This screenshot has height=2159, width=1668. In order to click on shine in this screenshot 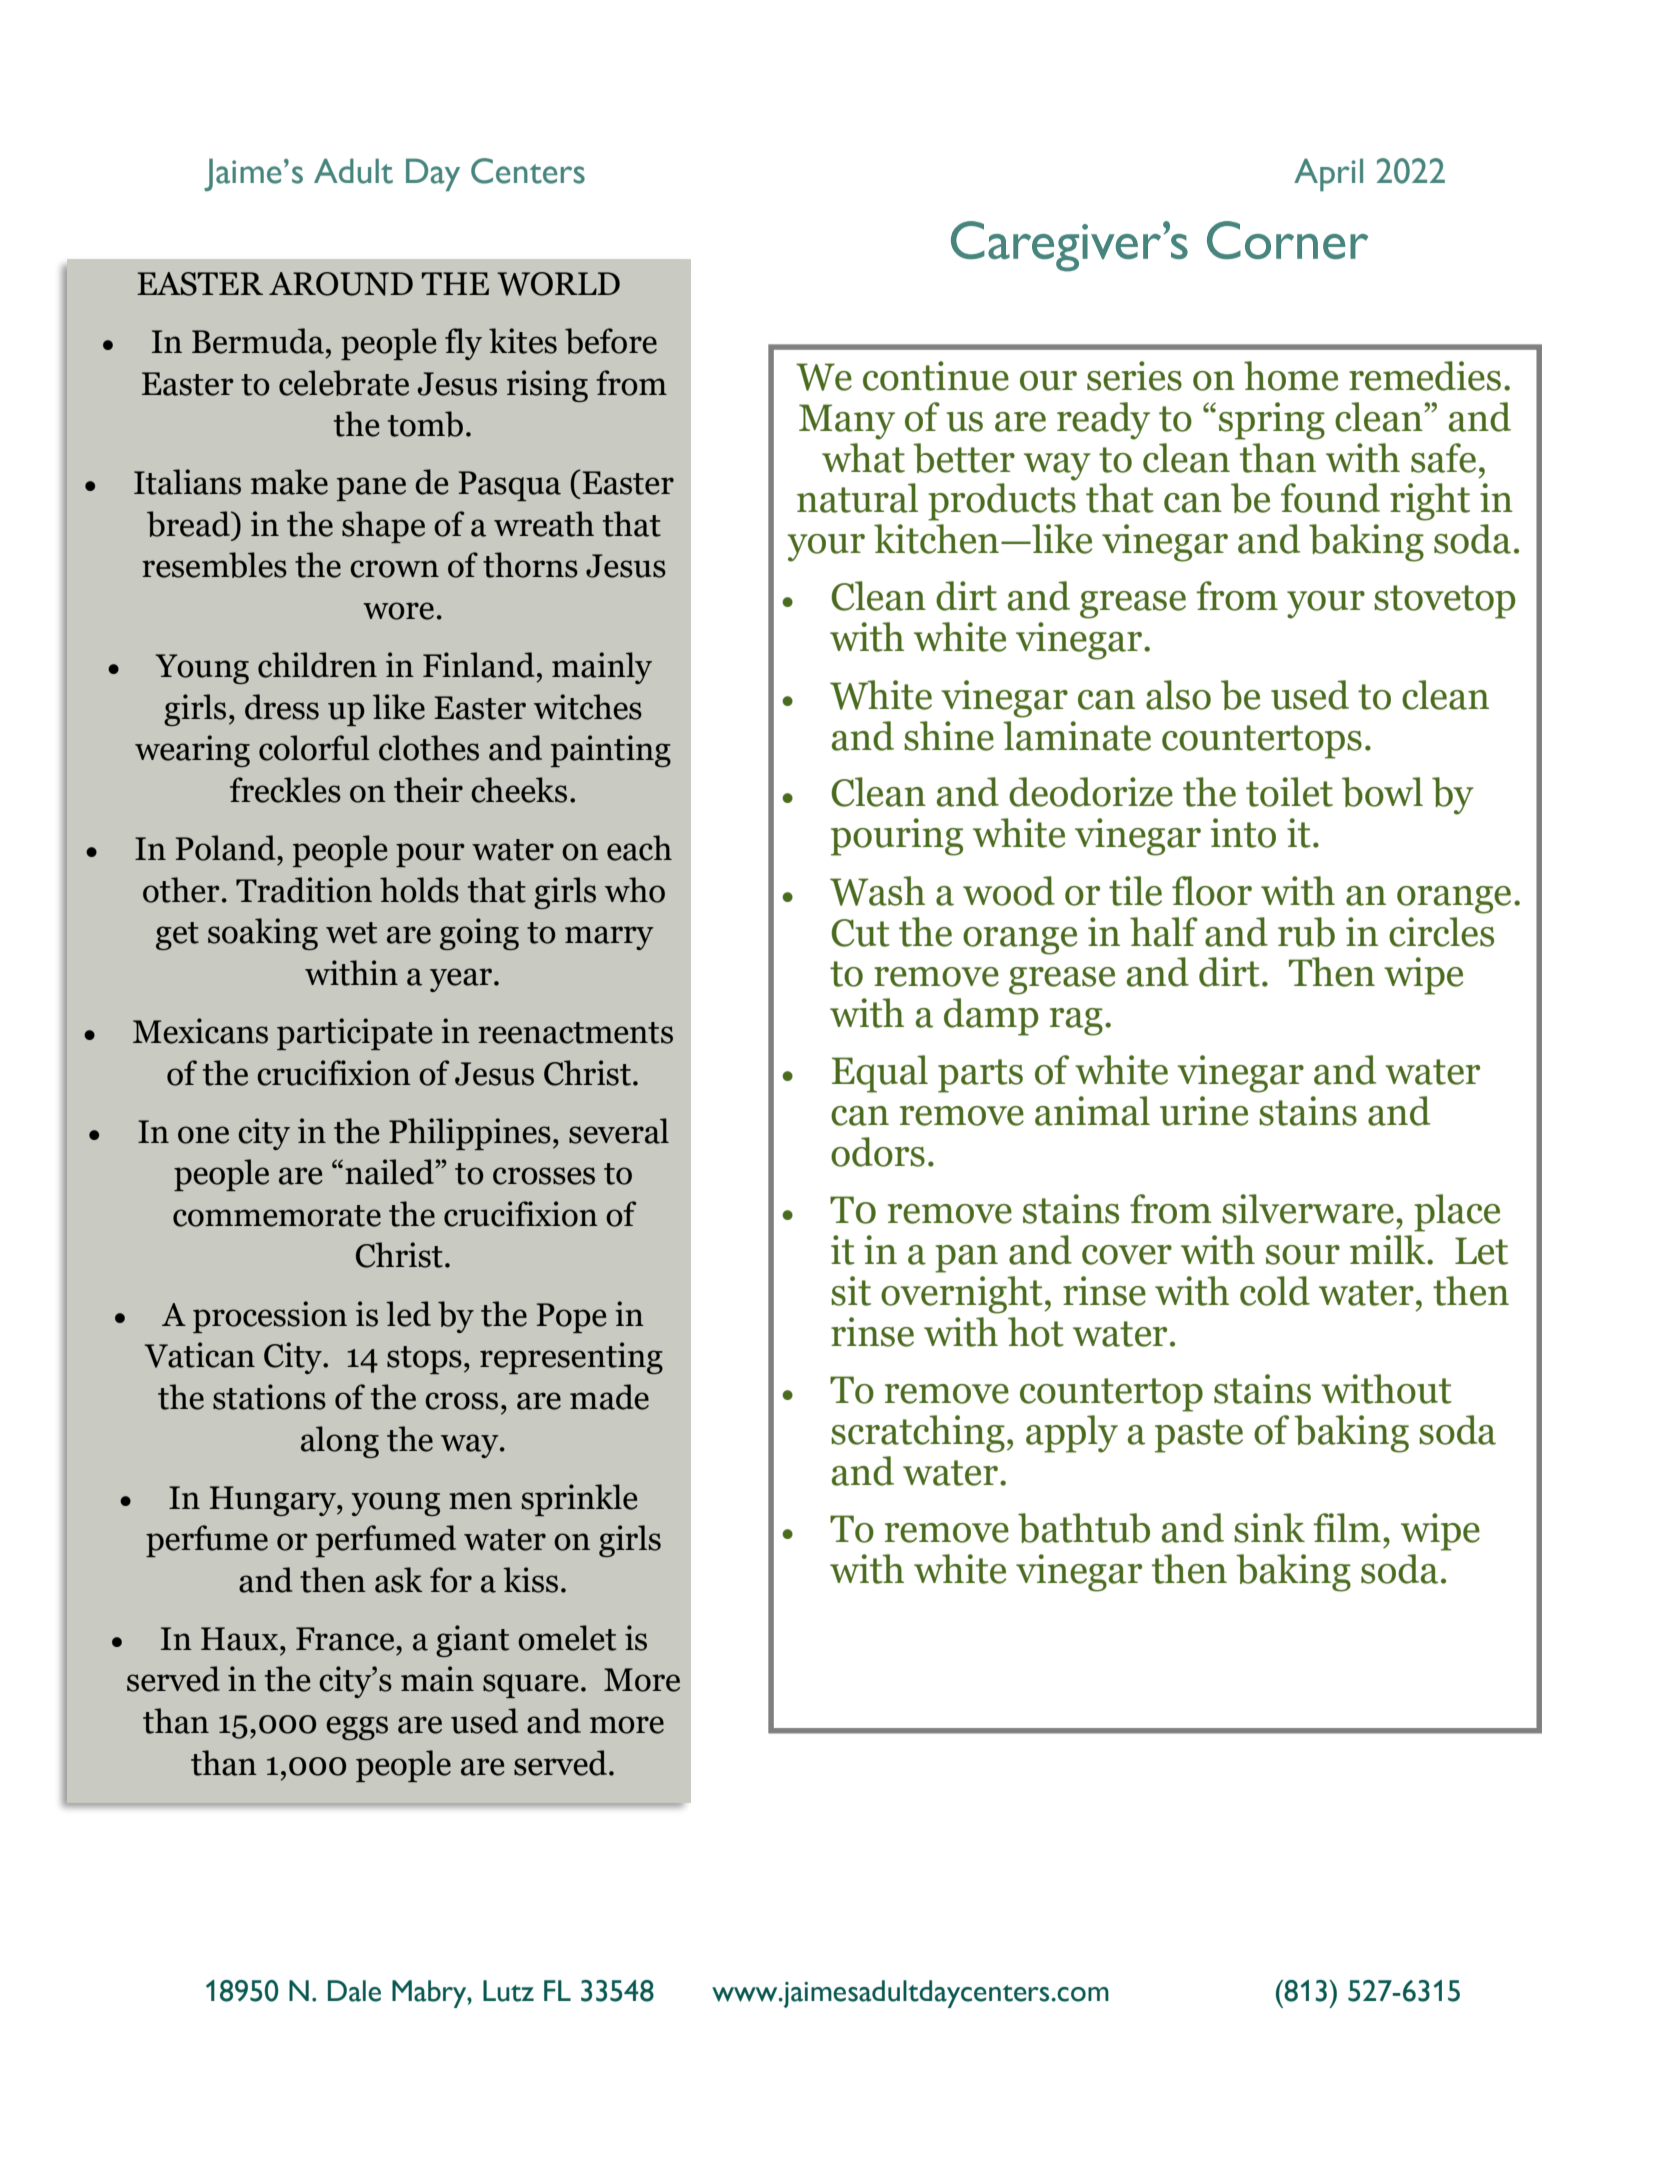, I will do `click(949, 736)`.
